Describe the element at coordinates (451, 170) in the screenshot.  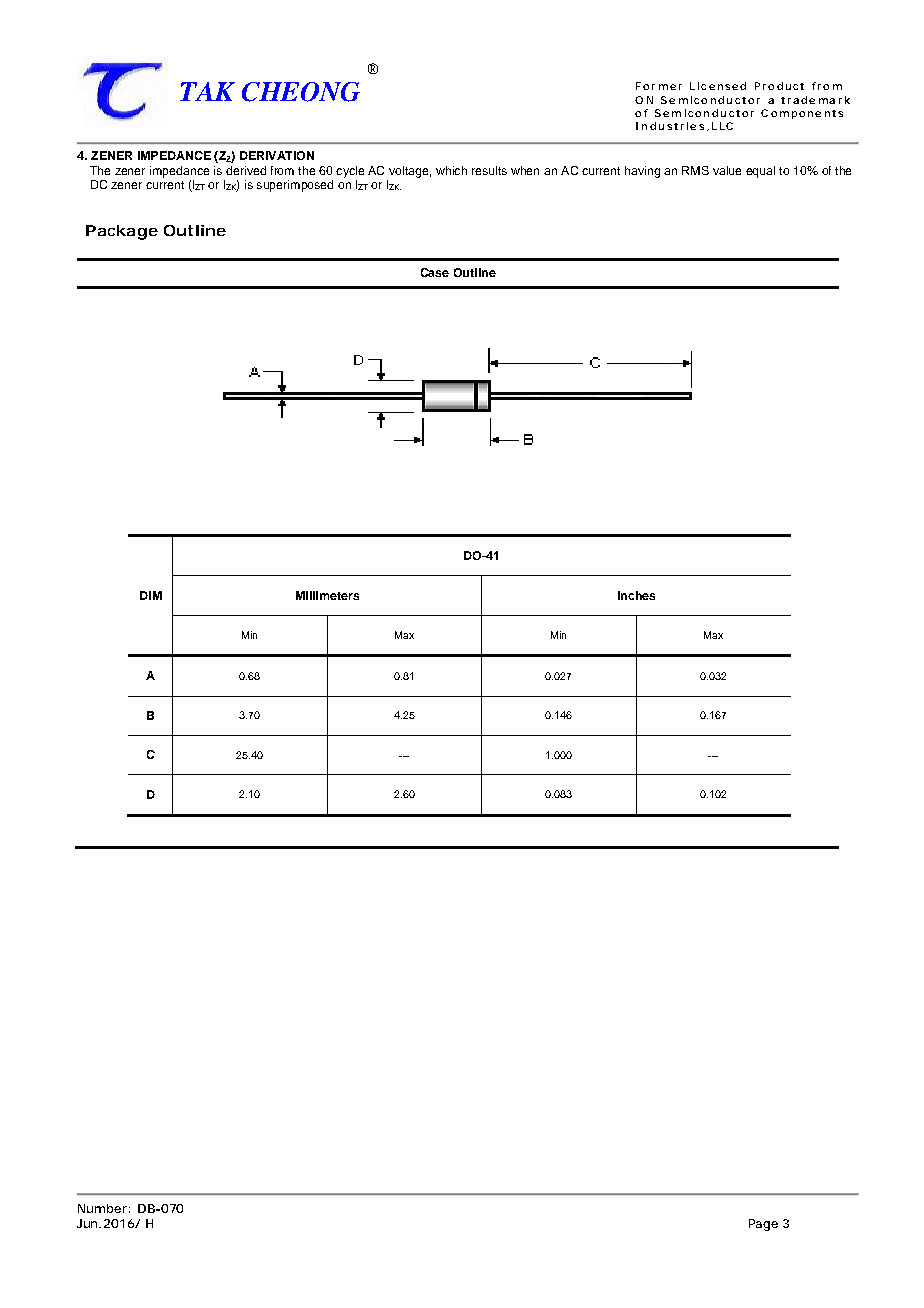
I see `which` at that location.
